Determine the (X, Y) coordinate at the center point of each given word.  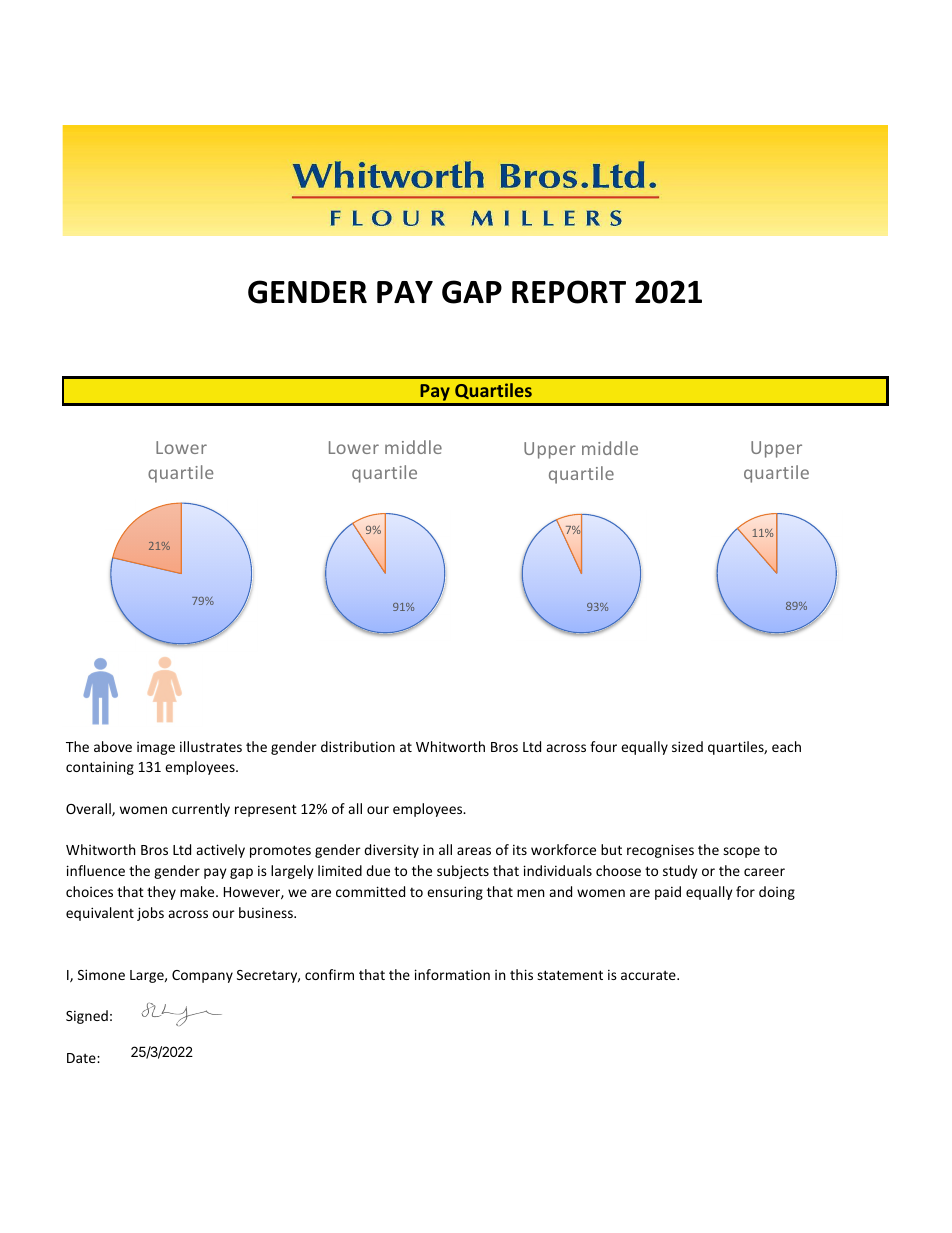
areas (474, 851)
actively (221, 851)
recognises (660, 851)
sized (687, 746)
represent (266, 810)
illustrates (211, 746)
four (603, 746)
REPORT (569, 292)
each (786, 746)
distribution (358, 746)
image (156, 748)
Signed (87, 1017)
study (680, 872)
